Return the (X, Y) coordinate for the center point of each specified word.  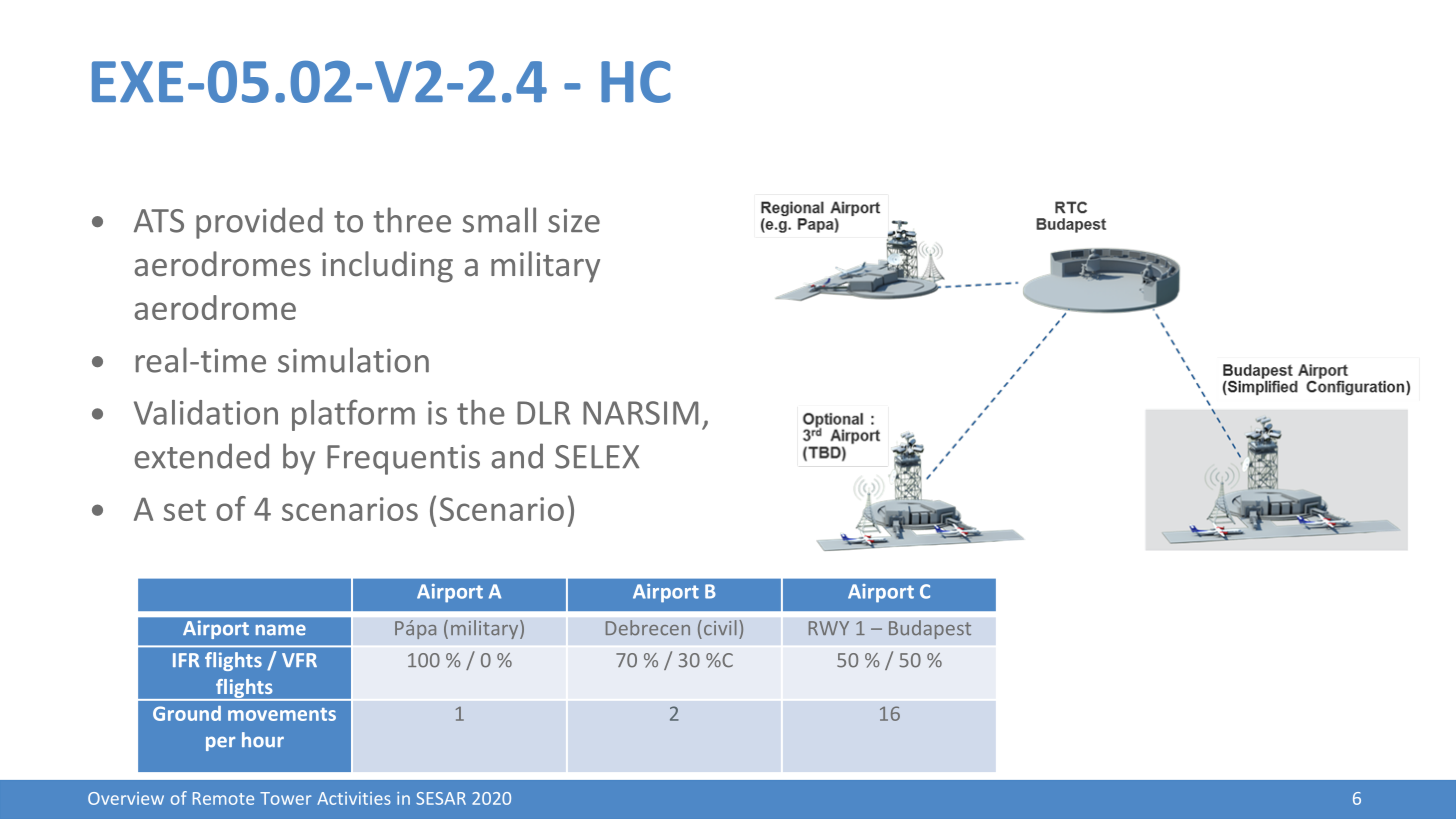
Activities (354, 798)
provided (259, 223)
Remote (223, 798)
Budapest (930, 629)
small (499, 220)
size (574, 221)
